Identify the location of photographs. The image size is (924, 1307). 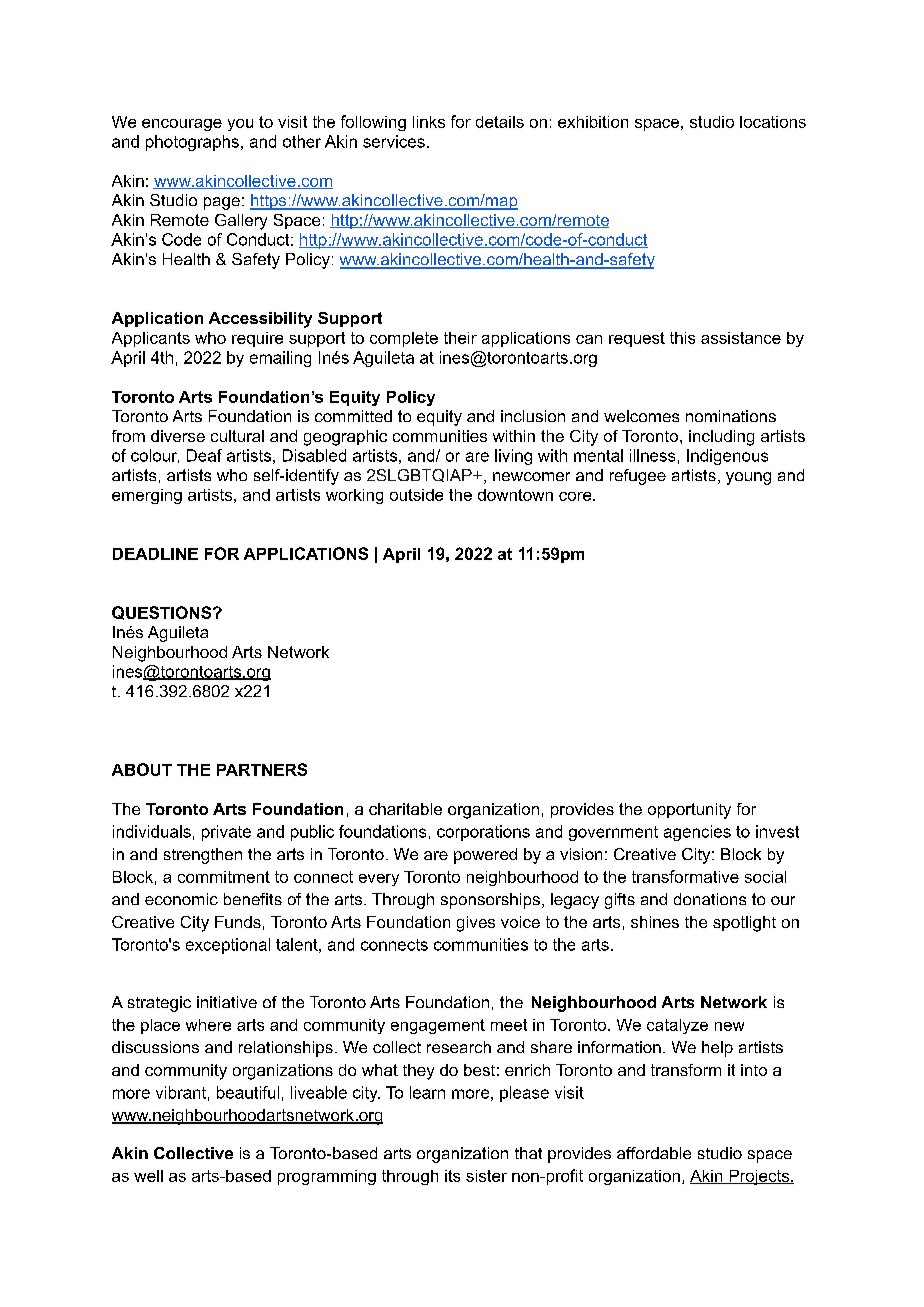
(192, 143).
